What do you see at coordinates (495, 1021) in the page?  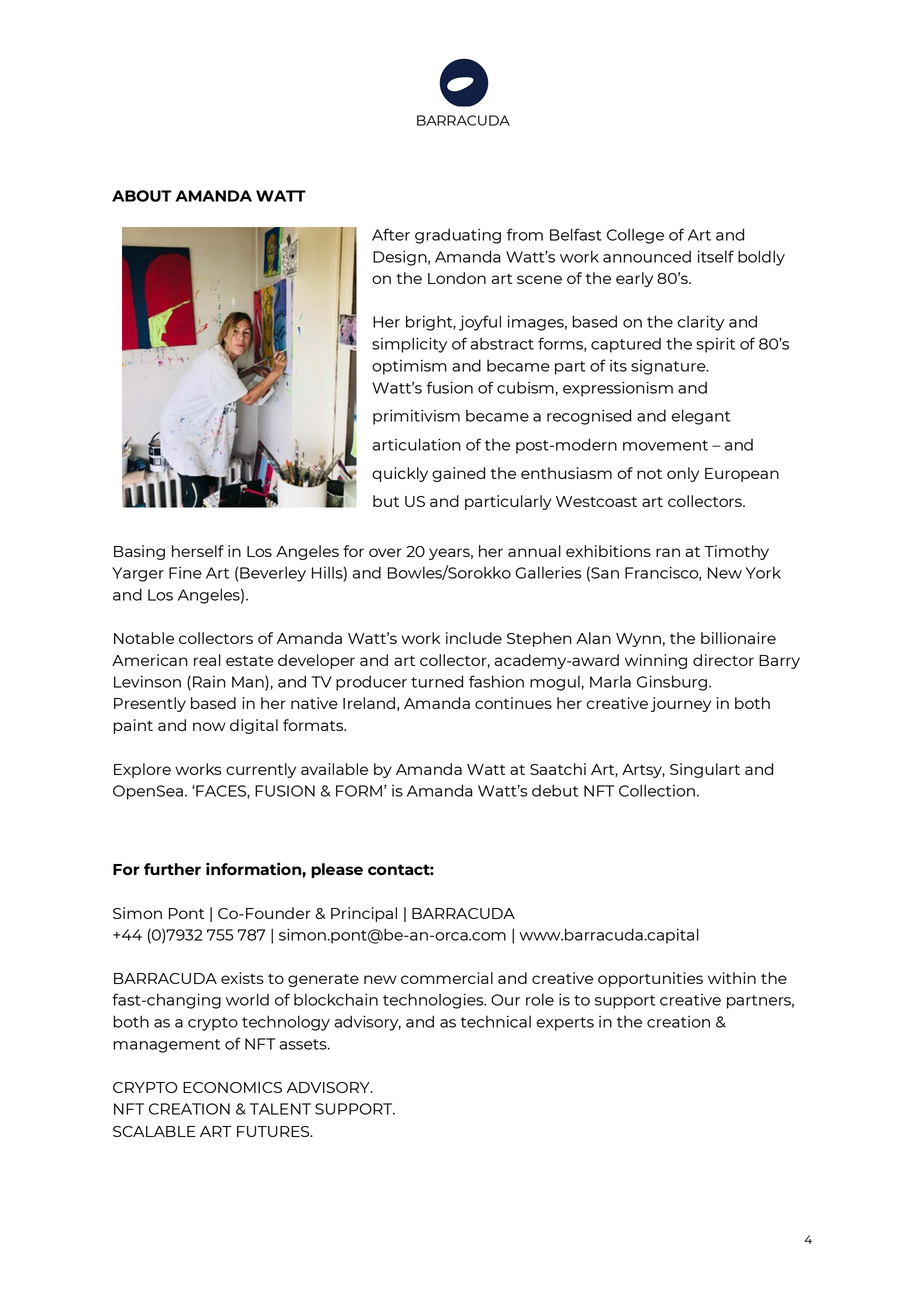 I see `technical` at bounding box center [495, 1021].
